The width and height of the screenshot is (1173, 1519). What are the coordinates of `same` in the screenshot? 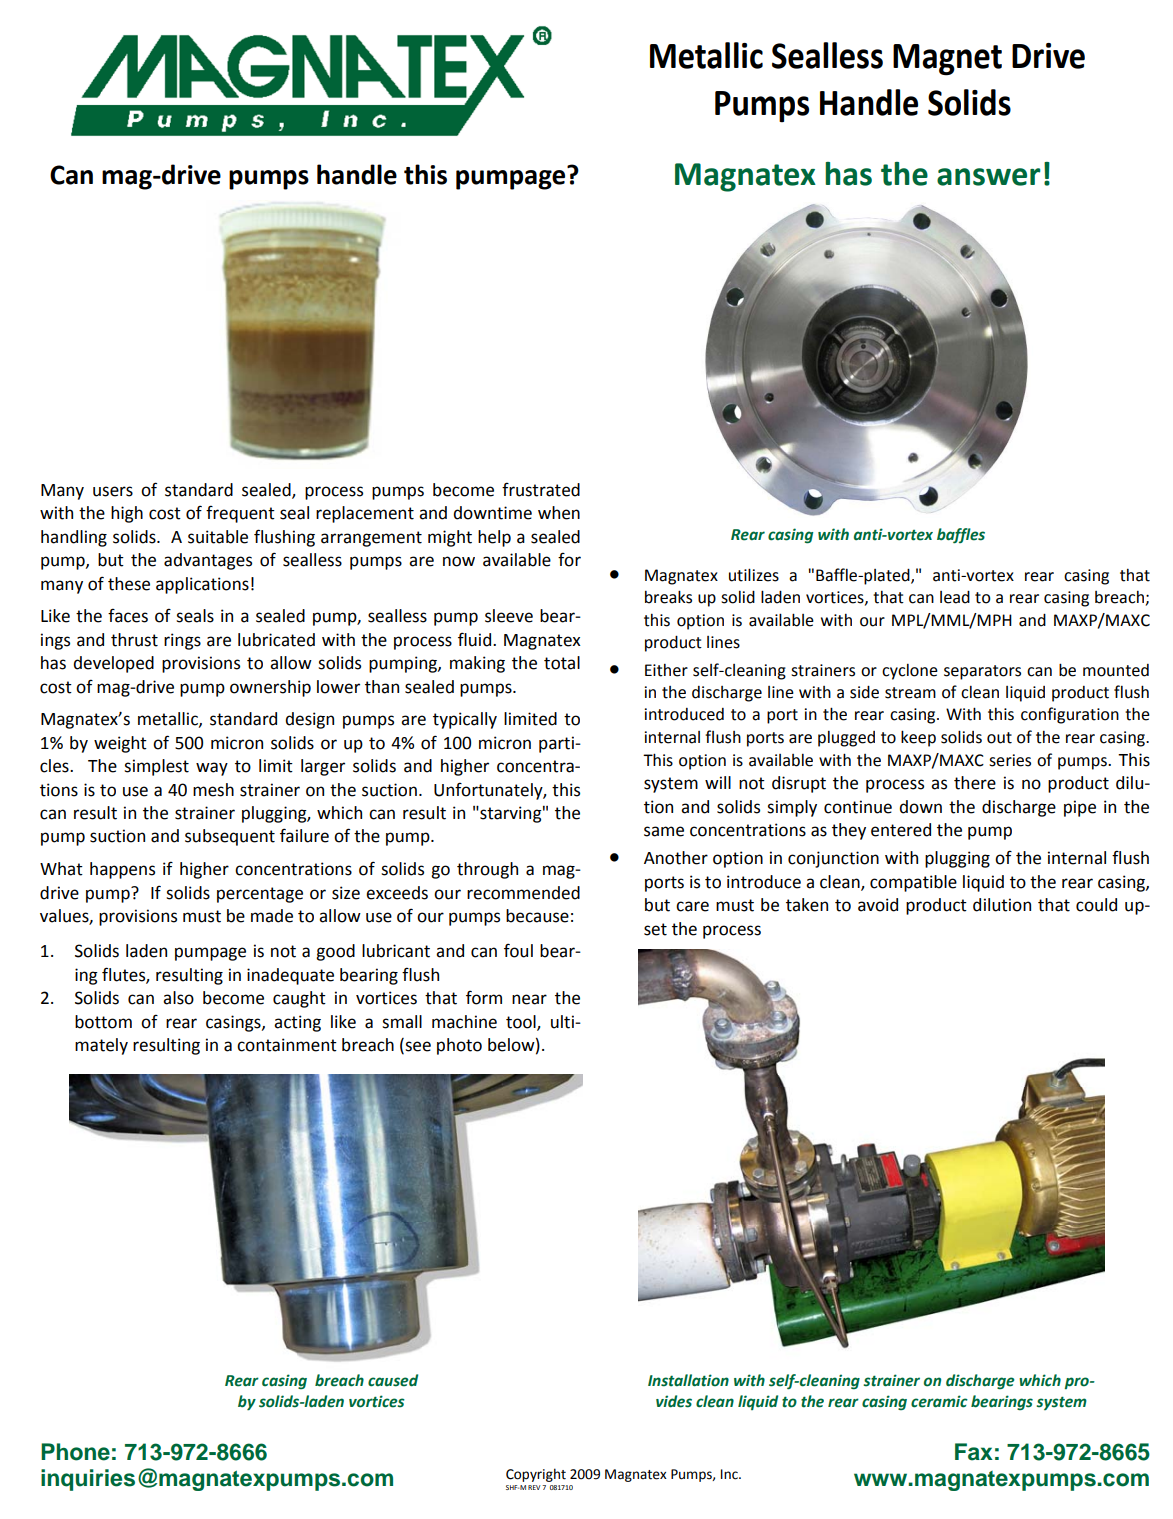 It's located at (664, 831).
